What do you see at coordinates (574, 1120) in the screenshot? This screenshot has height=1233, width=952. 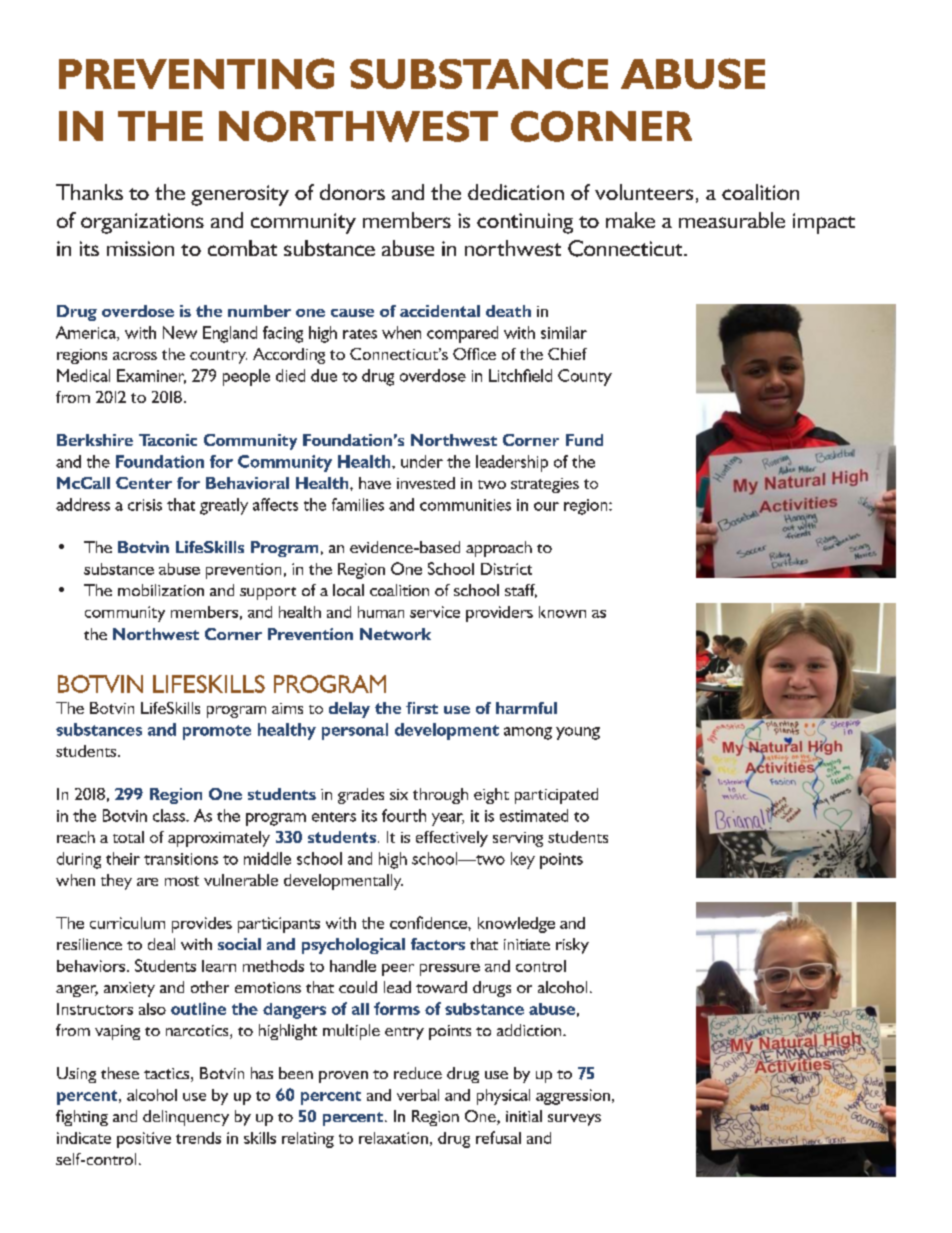 I see `surveys` at bounding box center [574, 1120].
